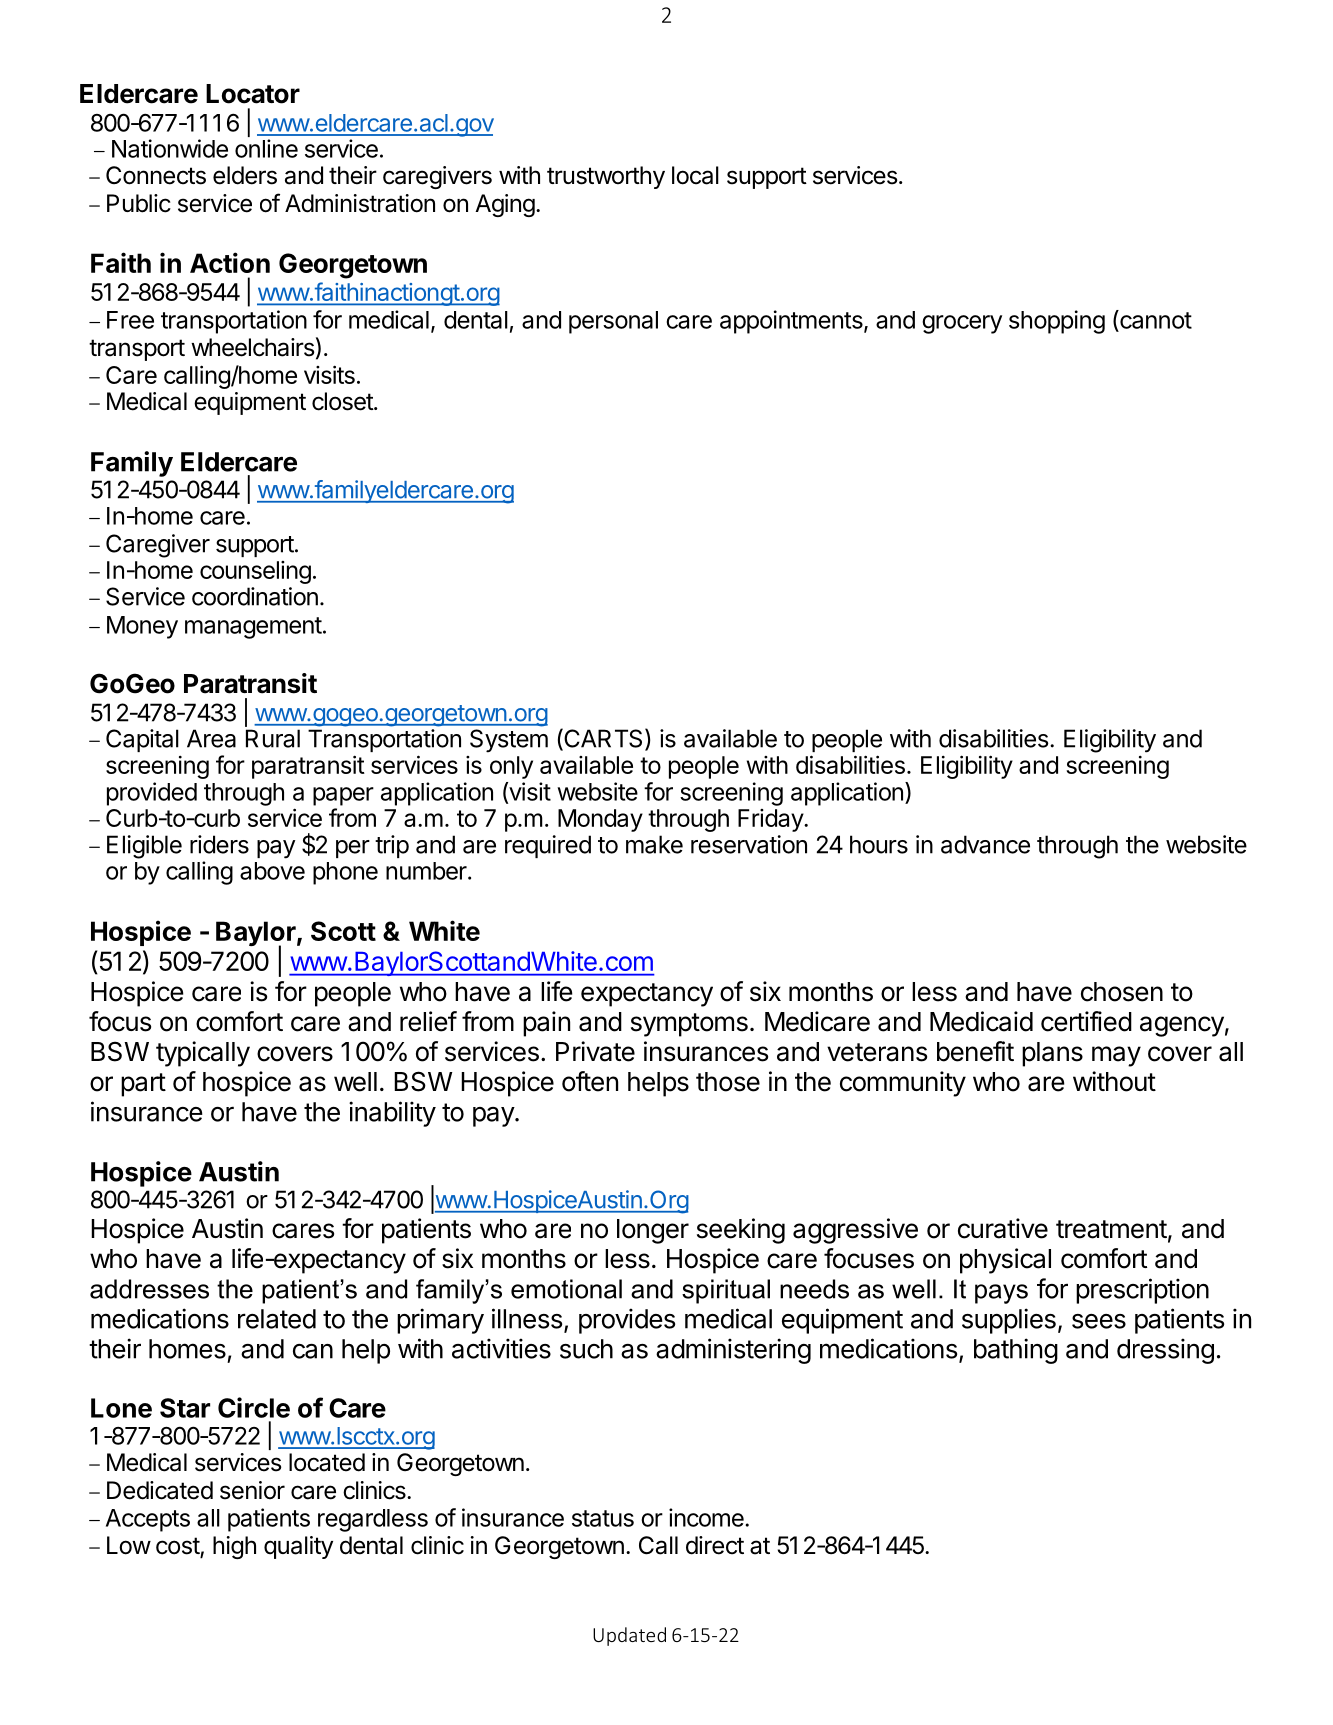 The height and width of the screenshot is (1725, 1333). What do you see at coordinates (695, 175) in the screenshot?
I see `local` at bounding box center [695, 175].
